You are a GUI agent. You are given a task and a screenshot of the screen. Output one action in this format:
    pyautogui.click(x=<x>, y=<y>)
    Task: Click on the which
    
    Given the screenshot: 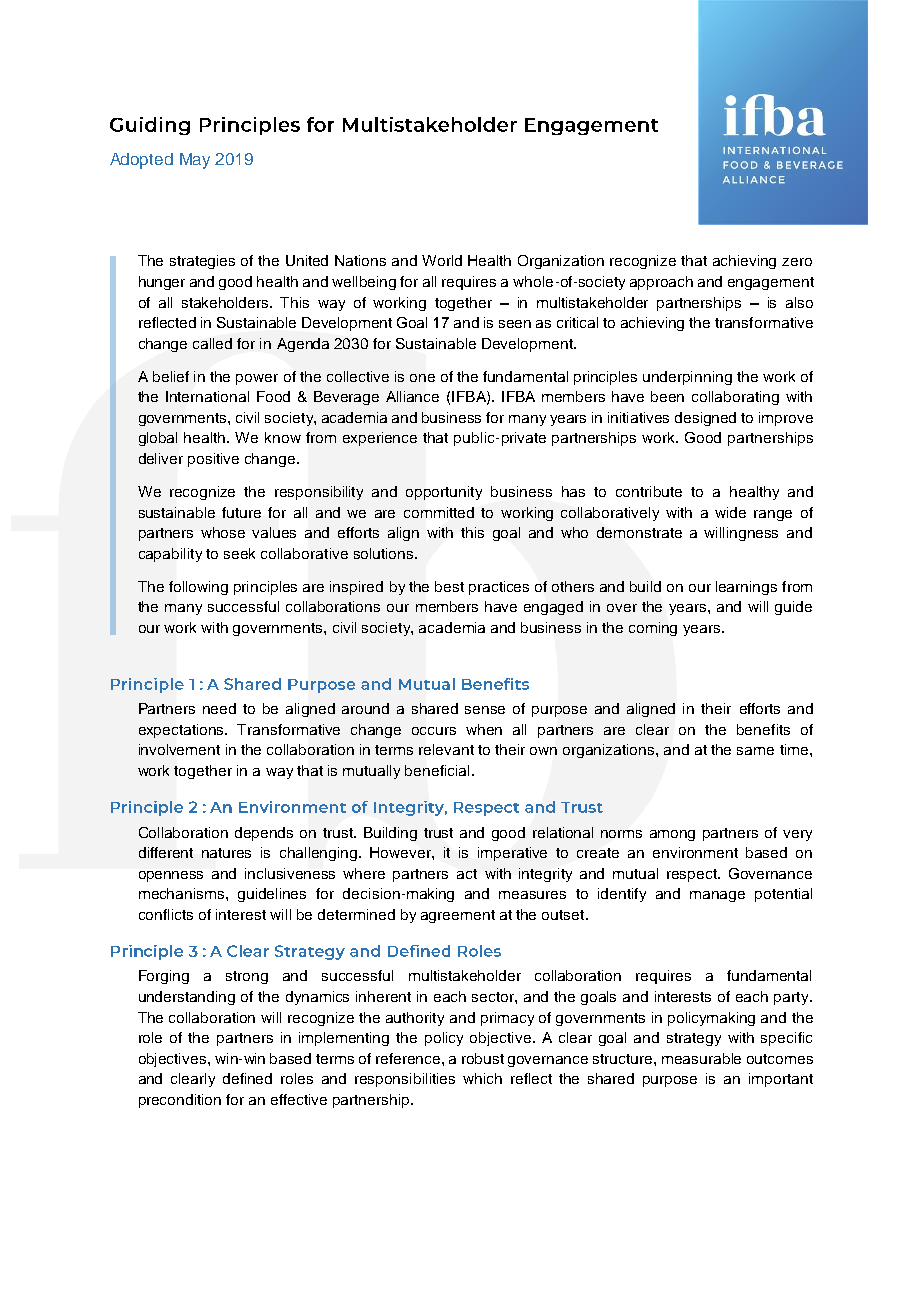 What is the action you would take?
    pyautogui.click(x=482, y=1078)
